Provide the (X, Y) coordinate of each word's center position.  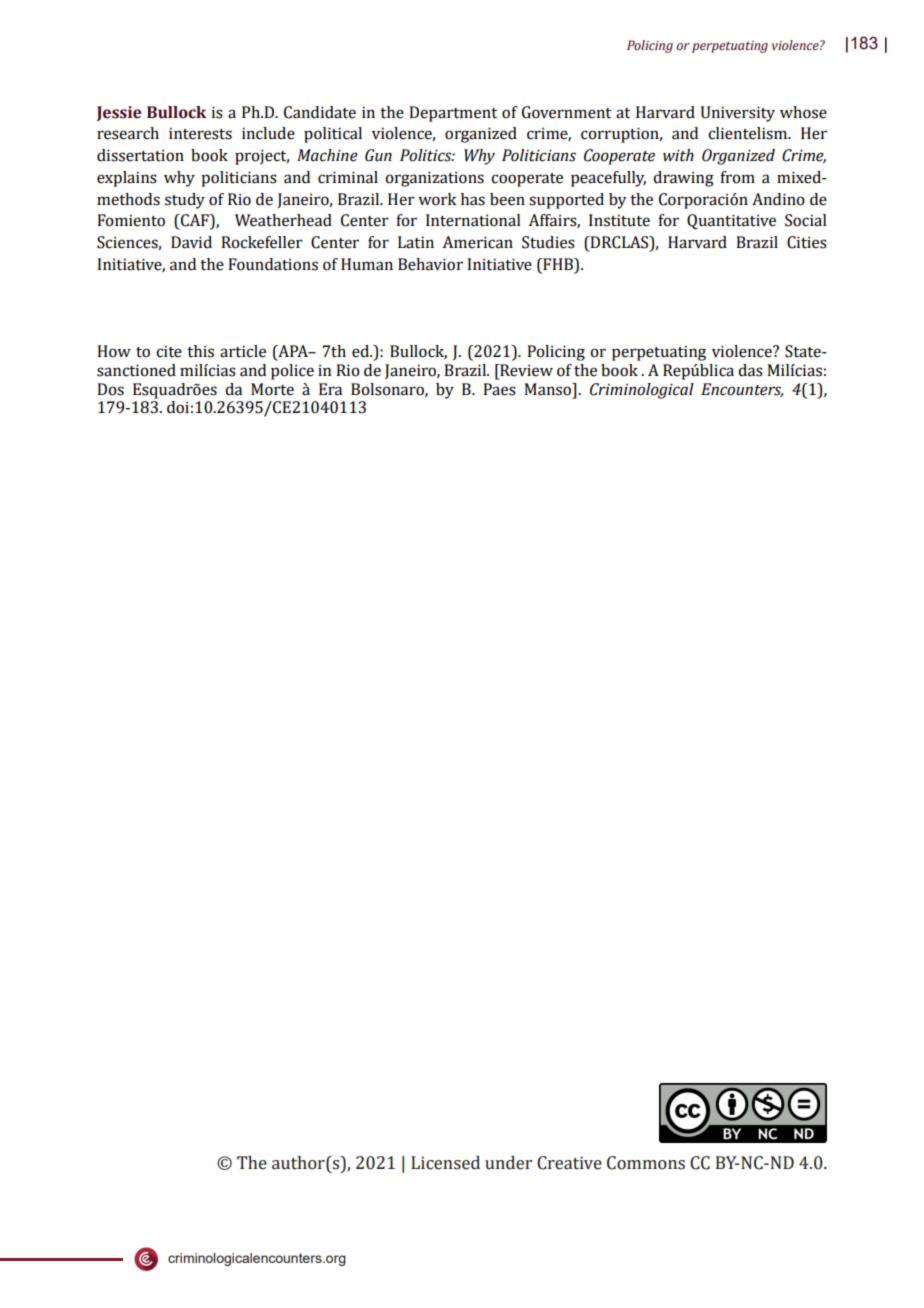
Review (525, 371)
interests (200, 133)
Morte (272, 389)
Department (453, 114)
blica (717, 370)
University (738, 114)
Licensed (445, 1163)
